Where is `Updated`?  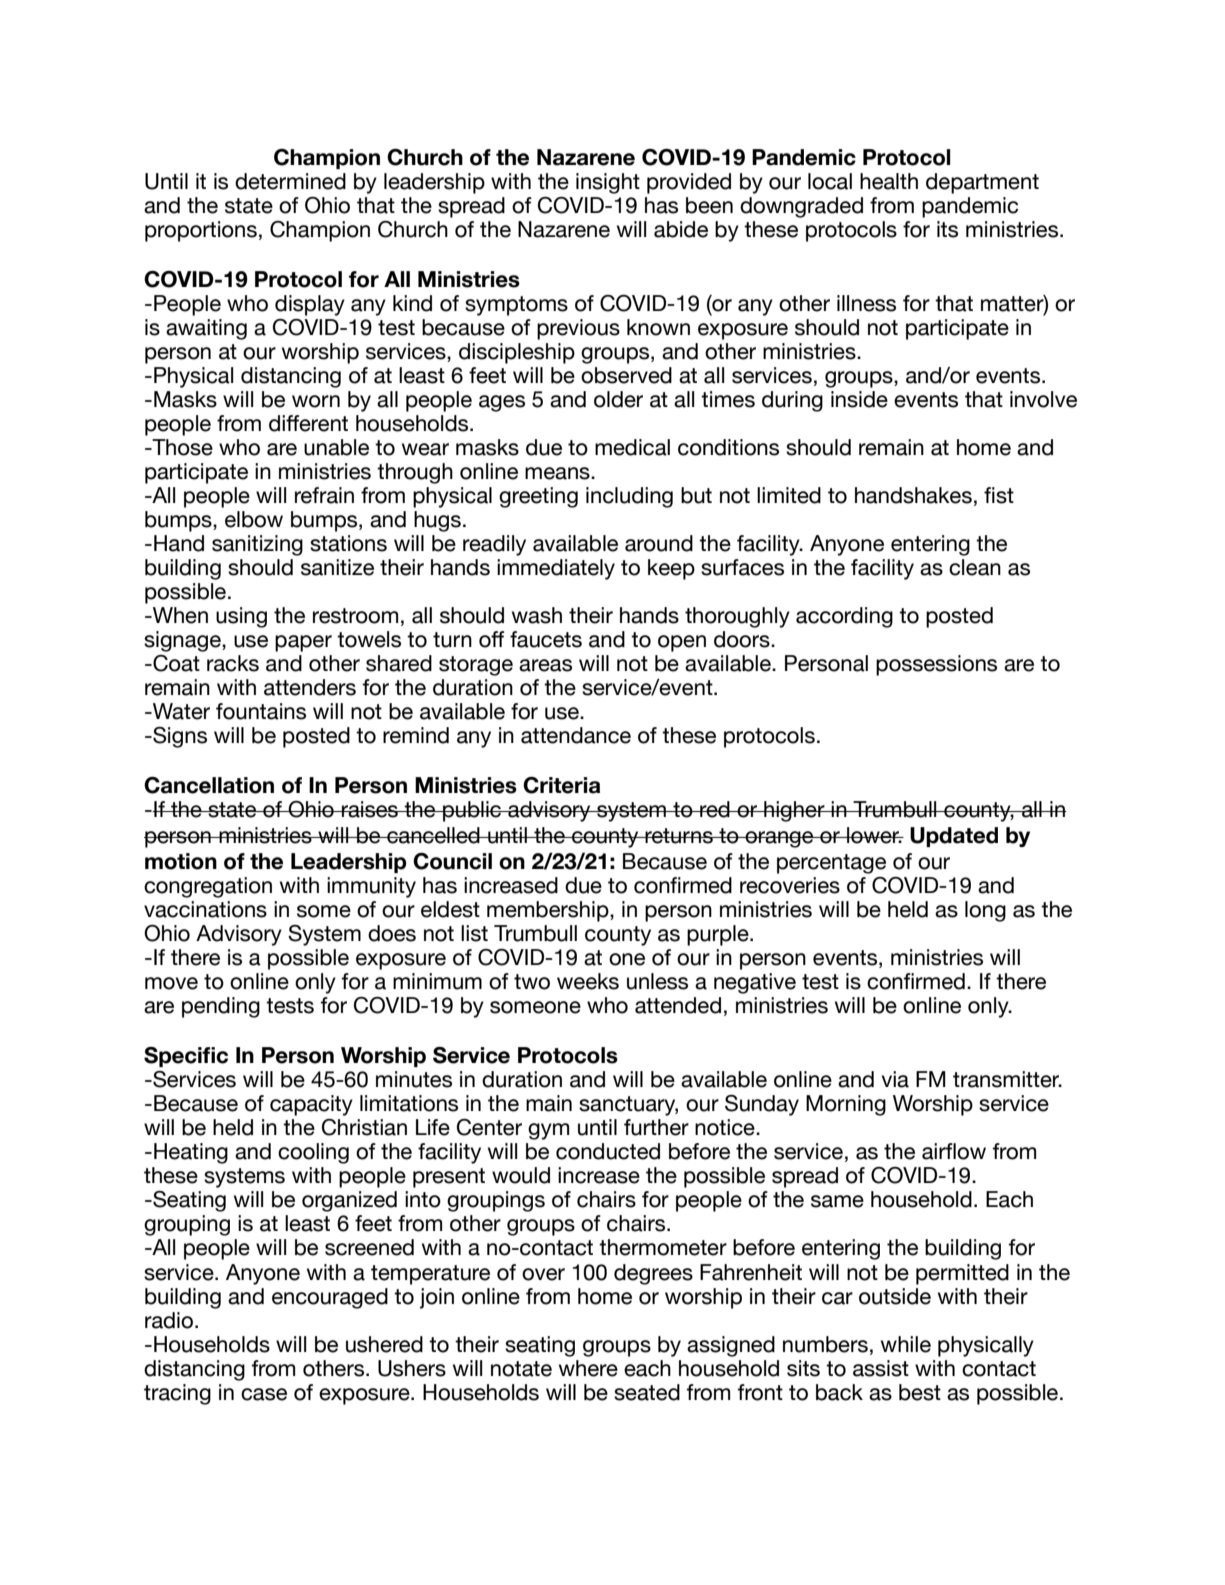 Updated is located at coordinates (954, 837).
